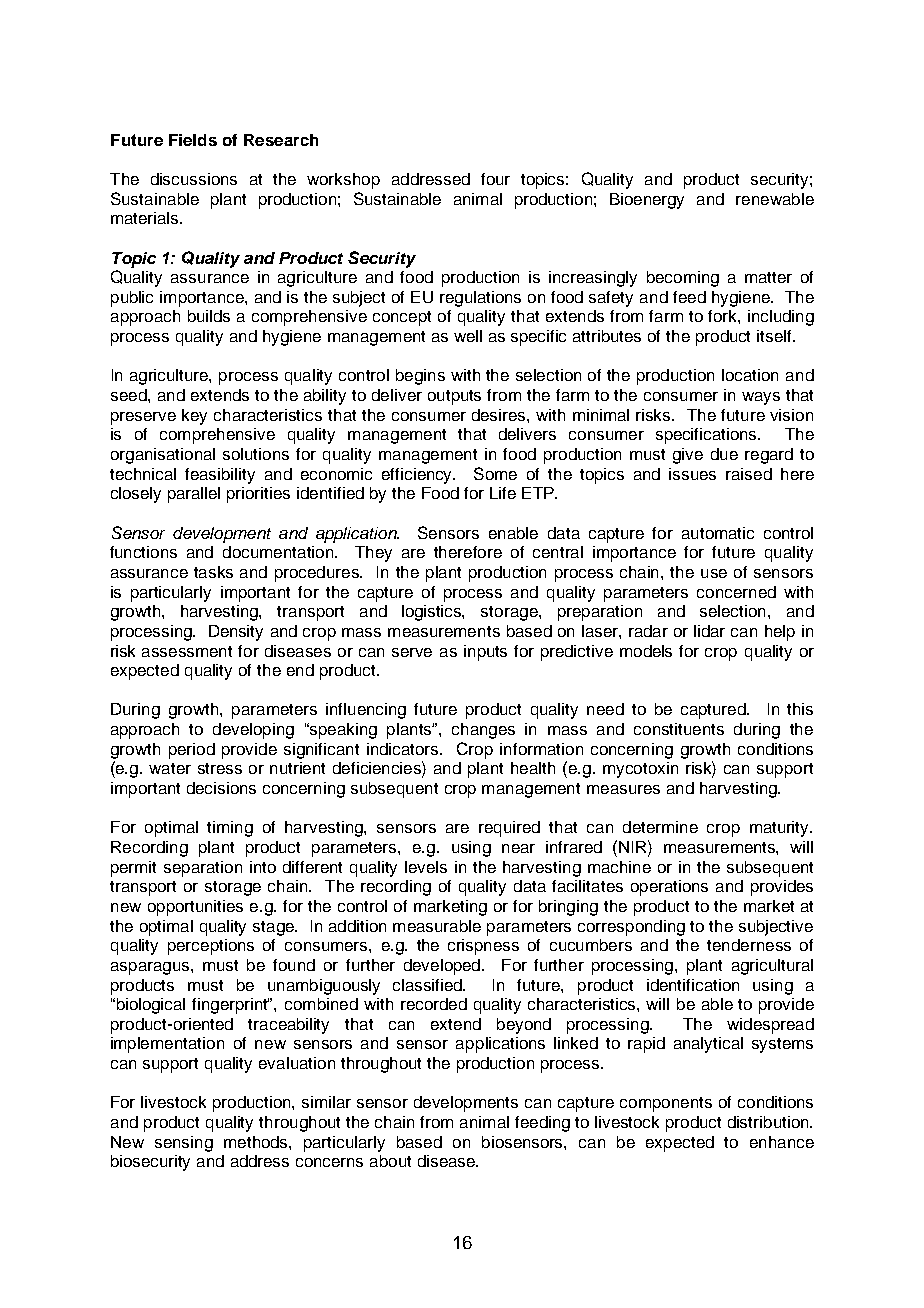 The width and height of the image is (924, 1308). What do you see at coordinates (194, 179) in the image?
I see `discussions` at bounding box center [194, 179].
